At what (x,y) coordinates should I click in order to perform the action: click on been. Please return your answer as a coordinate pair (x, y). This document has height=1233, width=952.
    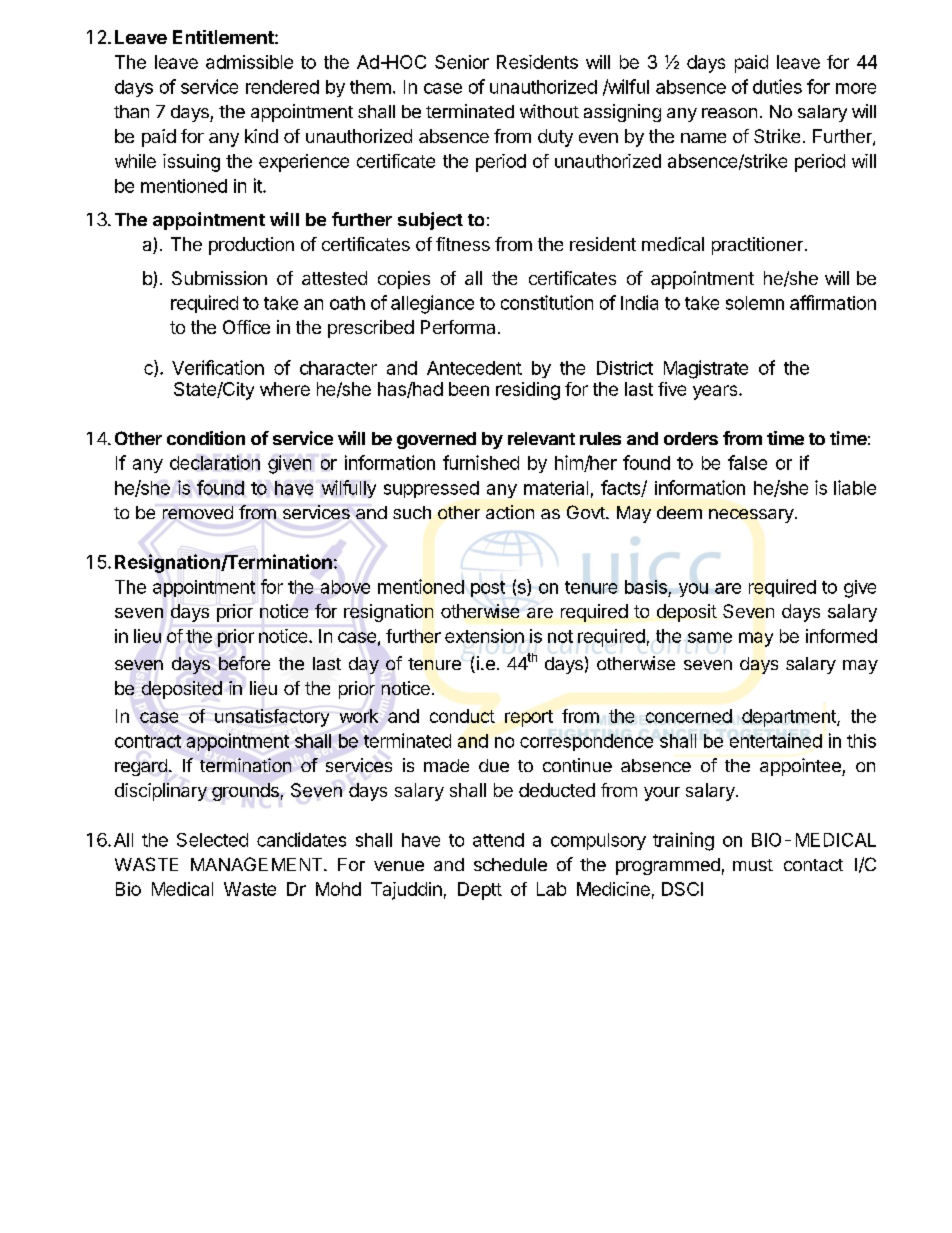
    Looking at the image, I should click on (469, 389).
